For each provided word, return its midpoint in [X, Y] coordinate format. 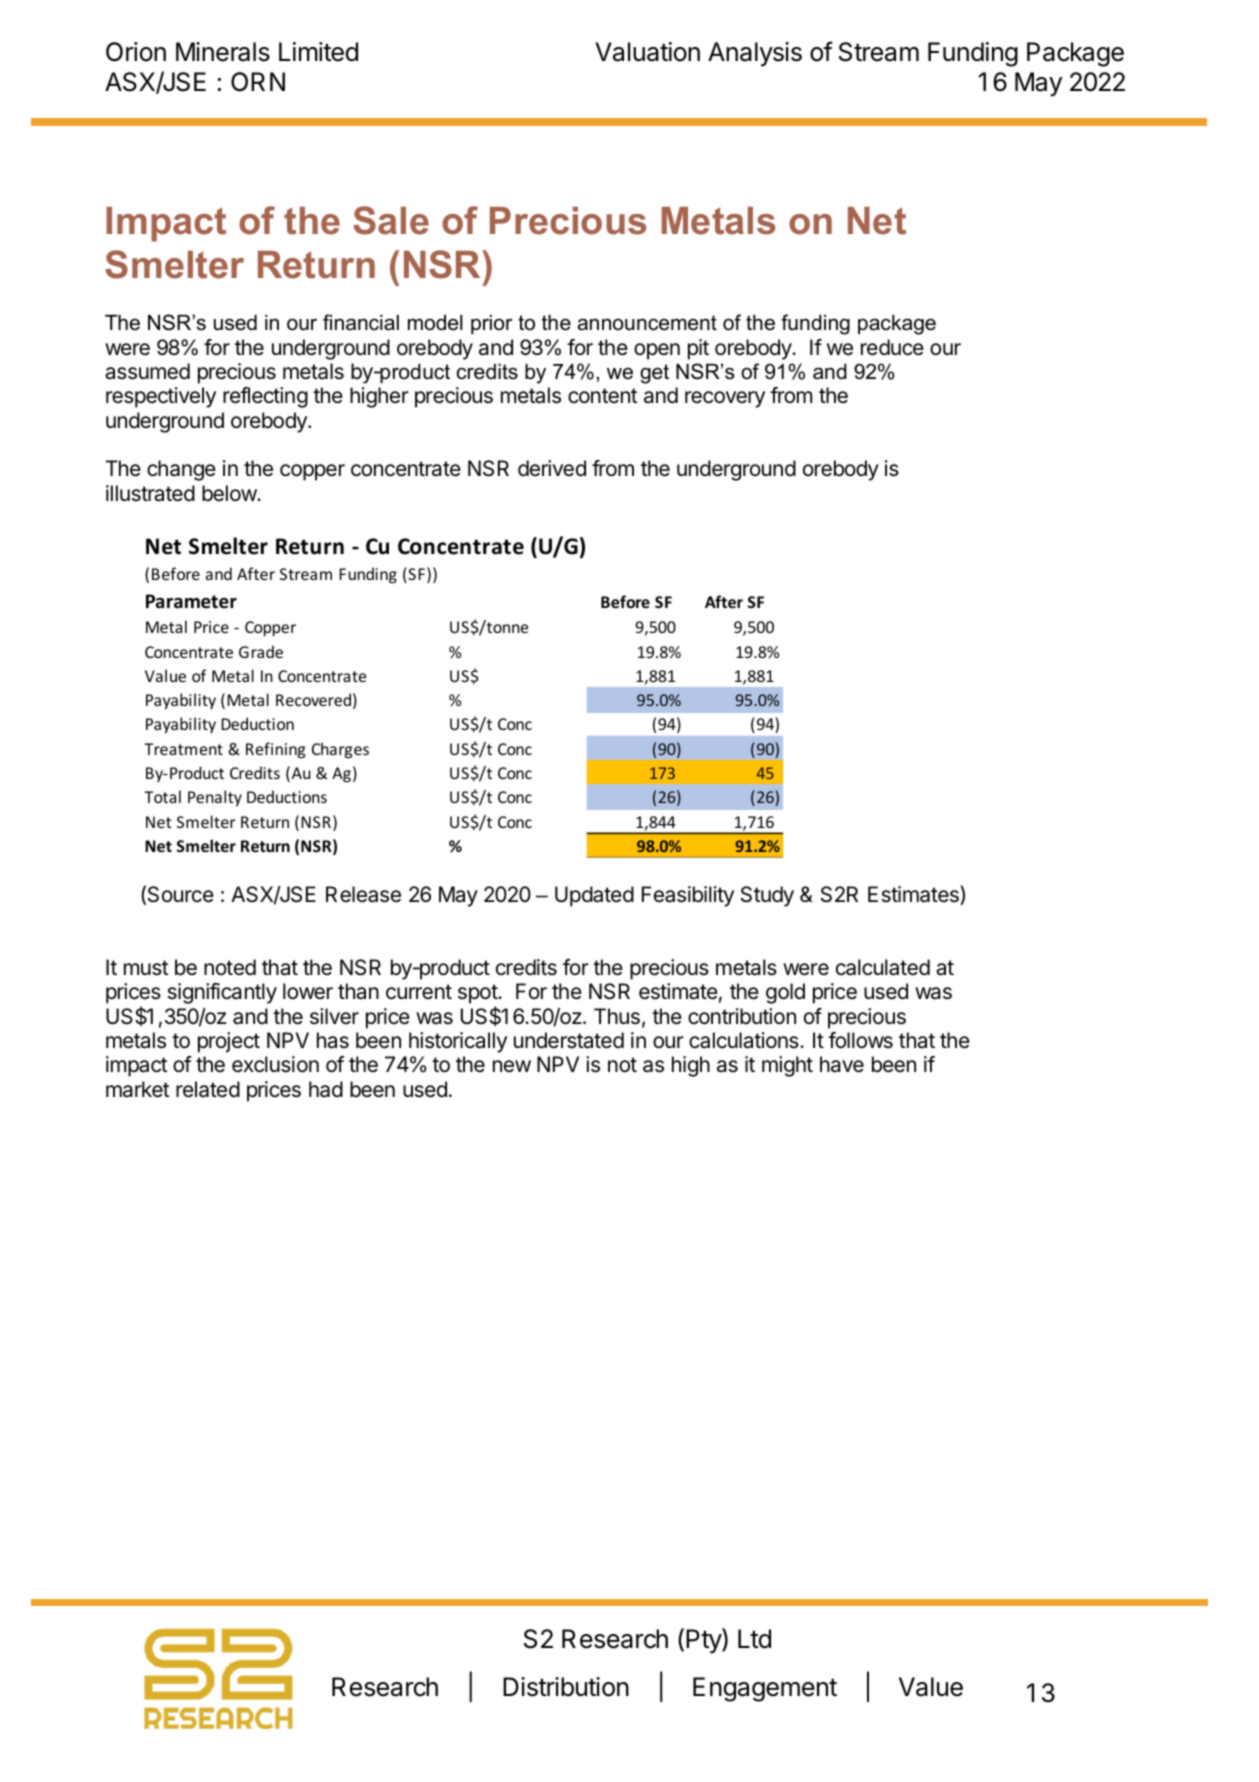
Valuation [647, 52]
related [208, 1089]
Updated [594, 896]
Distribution [566, 1687]
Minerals [223, 52]
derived [552, 468]
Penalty [215, 798]
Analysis [755, 54]
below [230, 493]
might [787, 1066]
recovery [725, 399]
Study [767, 896]
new [512, 1066]
